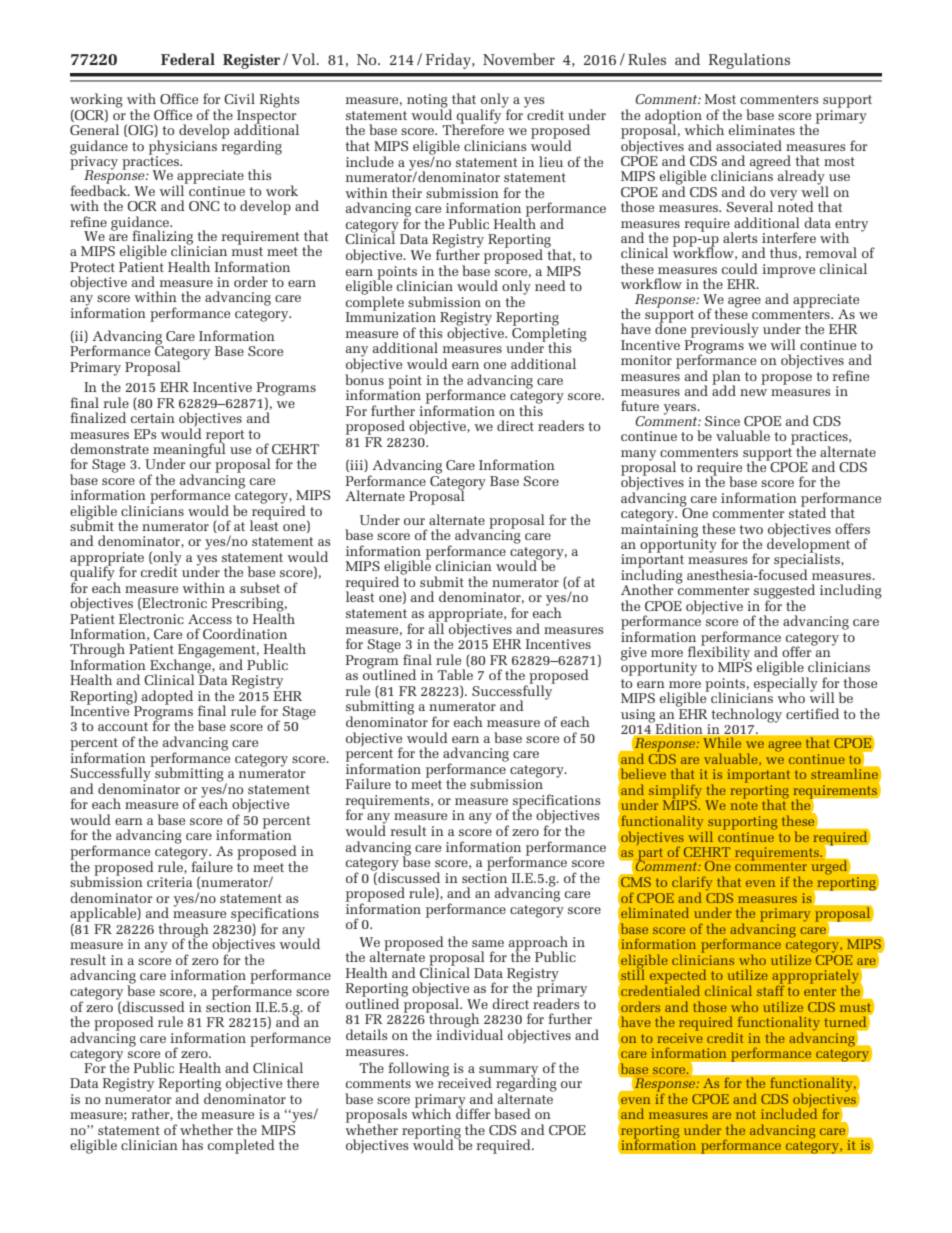 This screenshot has width=952, height=1233. What do you see at coordinates (428, 102) in the screenshot?
I see `noting` at bounding box center [428, 102].
